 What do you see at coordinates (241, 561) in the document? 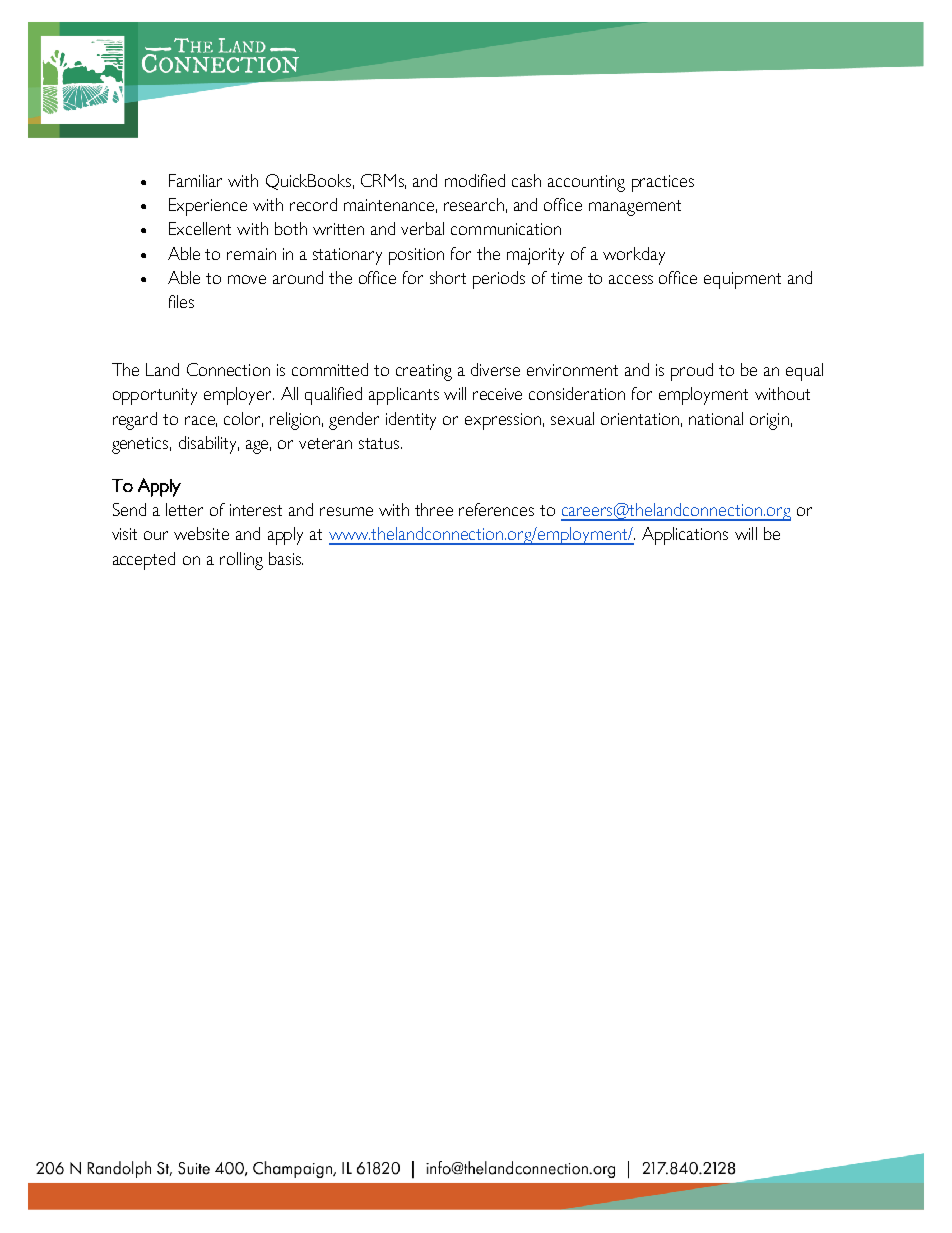
I see `rolling` at bounding box center [241, 561].
